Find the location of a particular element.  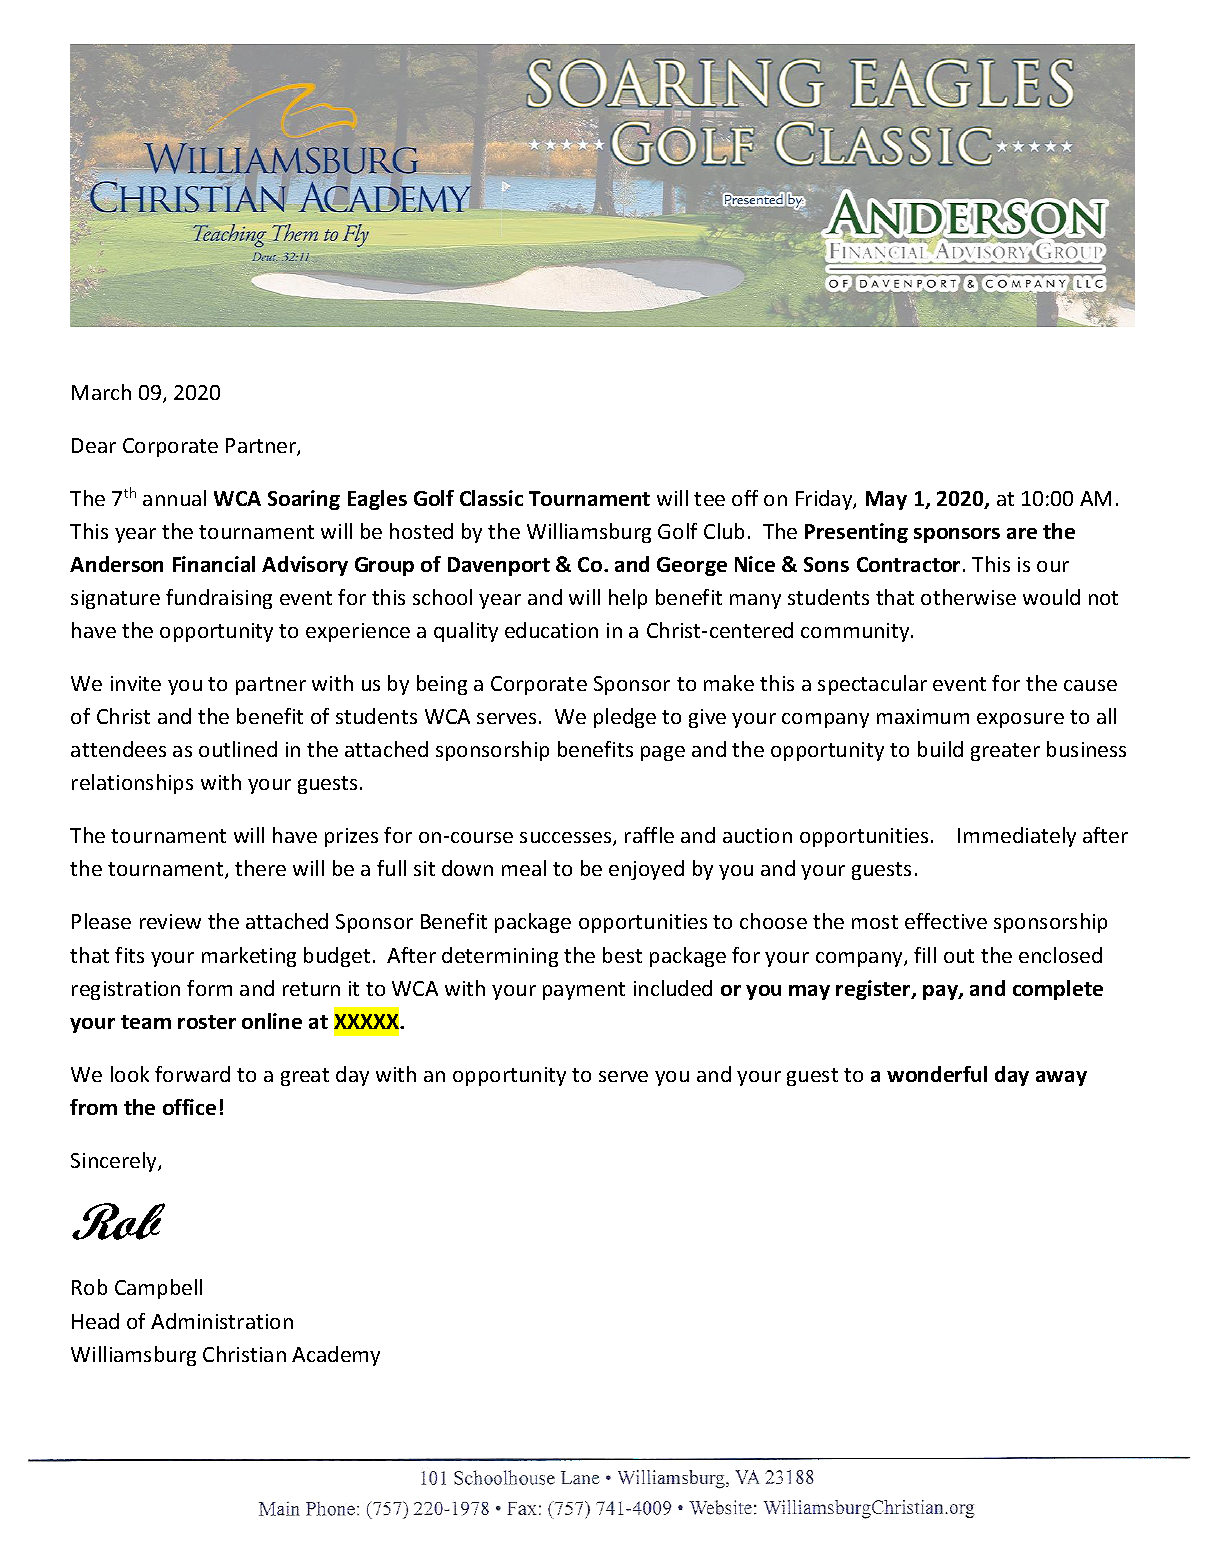

Academy is located at coordinates (336, 1356).
